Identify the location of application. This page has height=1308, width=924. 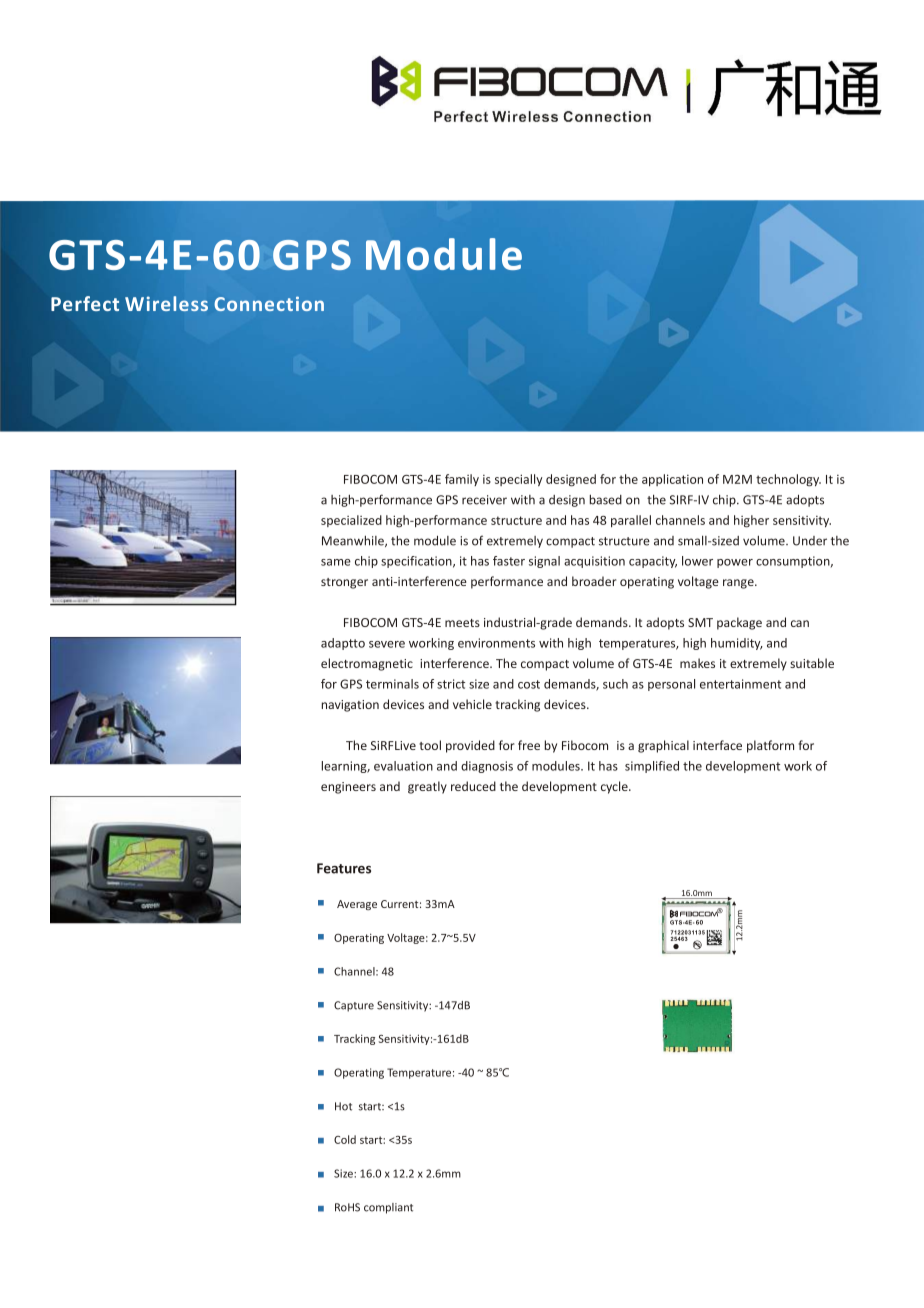
(672, 480).
